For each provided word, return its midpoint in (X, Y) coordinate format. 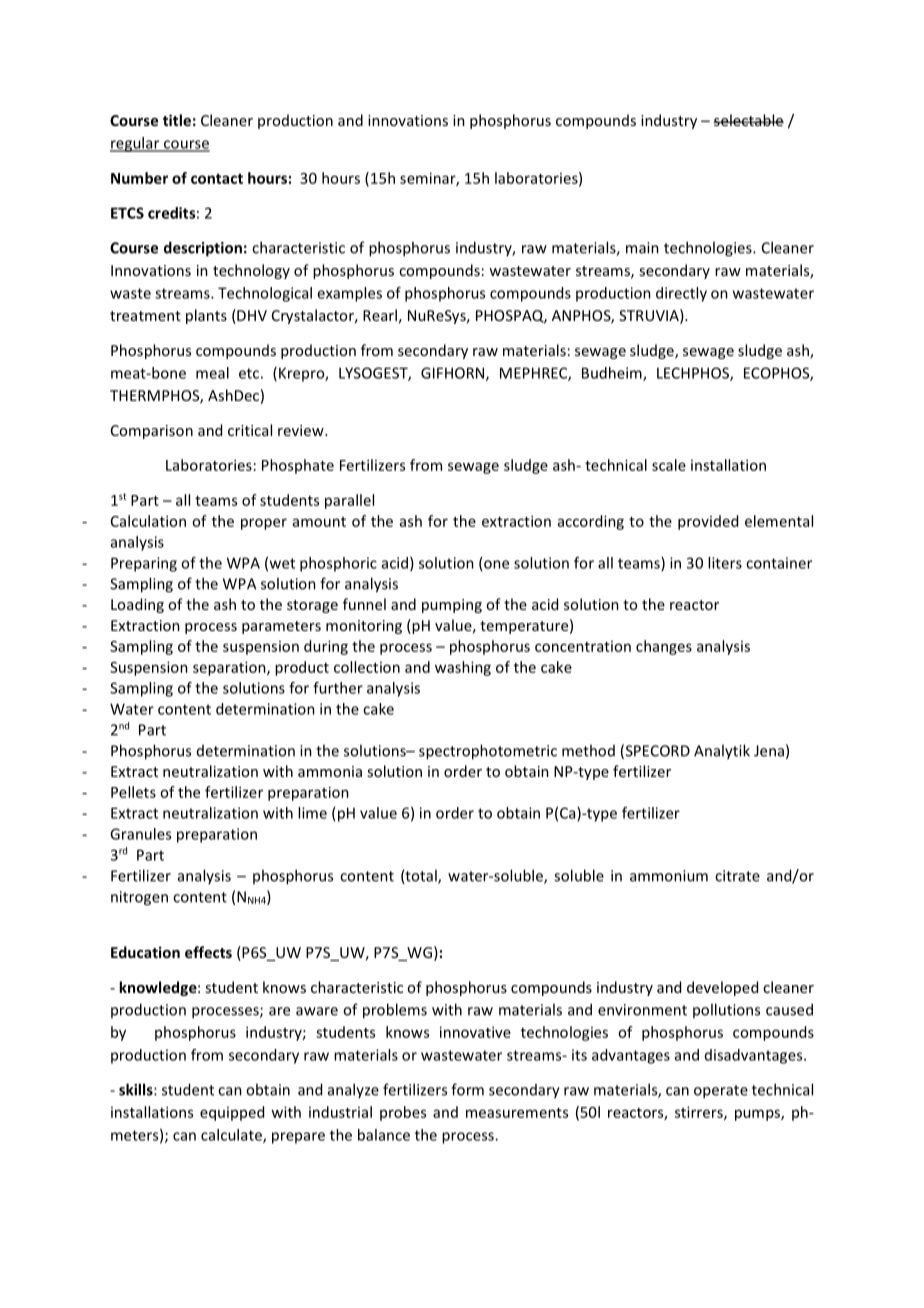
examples (349, 294)
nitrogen (139, 898)
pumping (452, 606)
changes (664, 647)
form (467, 1089)
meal (212, 373)
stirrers (700, 1113)
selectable (748, 120)
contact (217, 179)
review (302, 430)
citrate (737, 876)
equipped (232, 1113)
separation (230, 668)
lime (312, 813)
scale (669, 465)
